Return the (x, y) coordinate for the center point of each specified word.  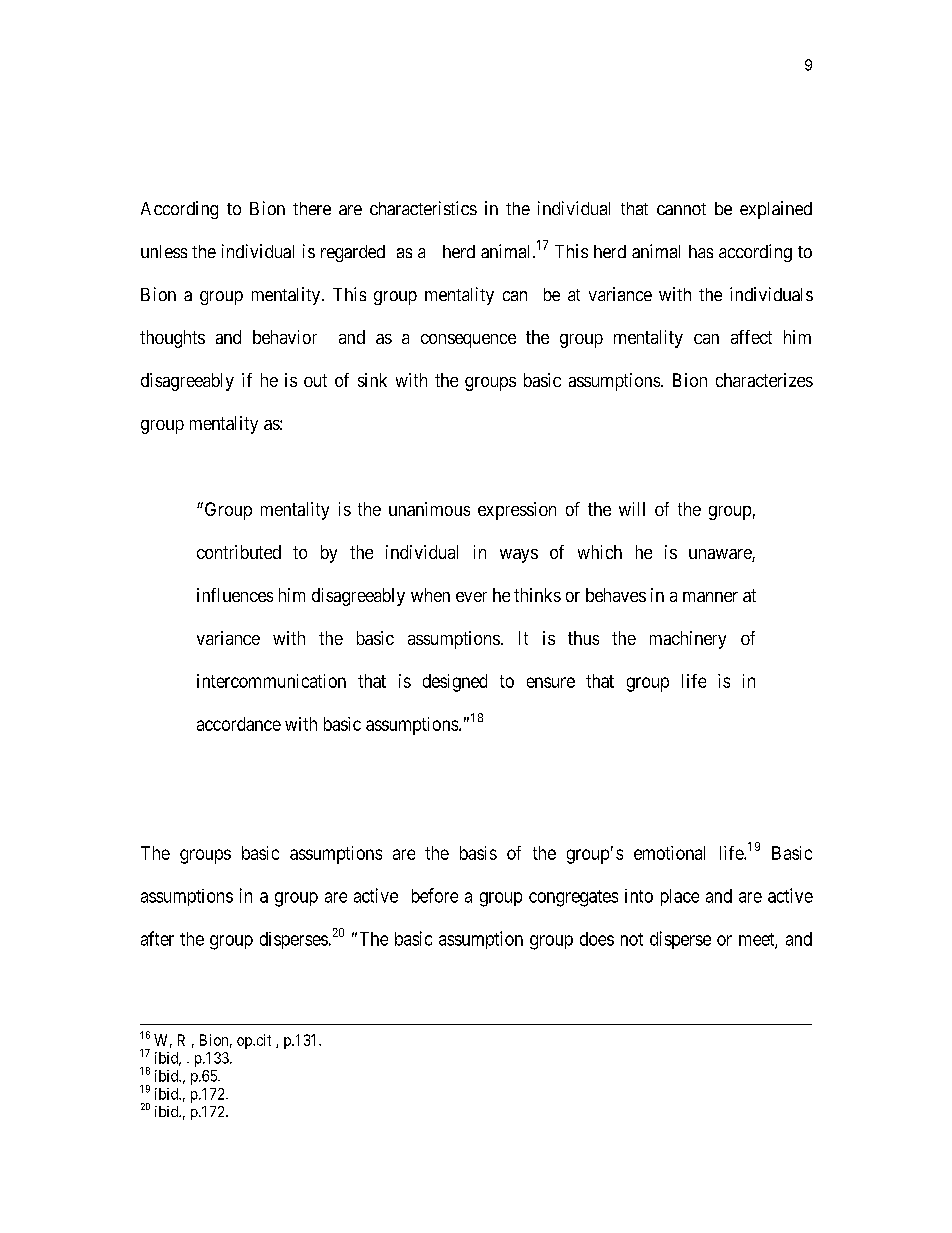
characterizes (764, 380)
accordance (239, 724)
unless (164, 251)
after (157, 938)
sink (372, 380)
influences (235, 595)
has (701, 251)
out (315, 380)
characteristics (423, 208)
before (435, 895)
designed (455, 683)
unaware (721, 555)
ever (471, 597)
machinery (688, 640)
